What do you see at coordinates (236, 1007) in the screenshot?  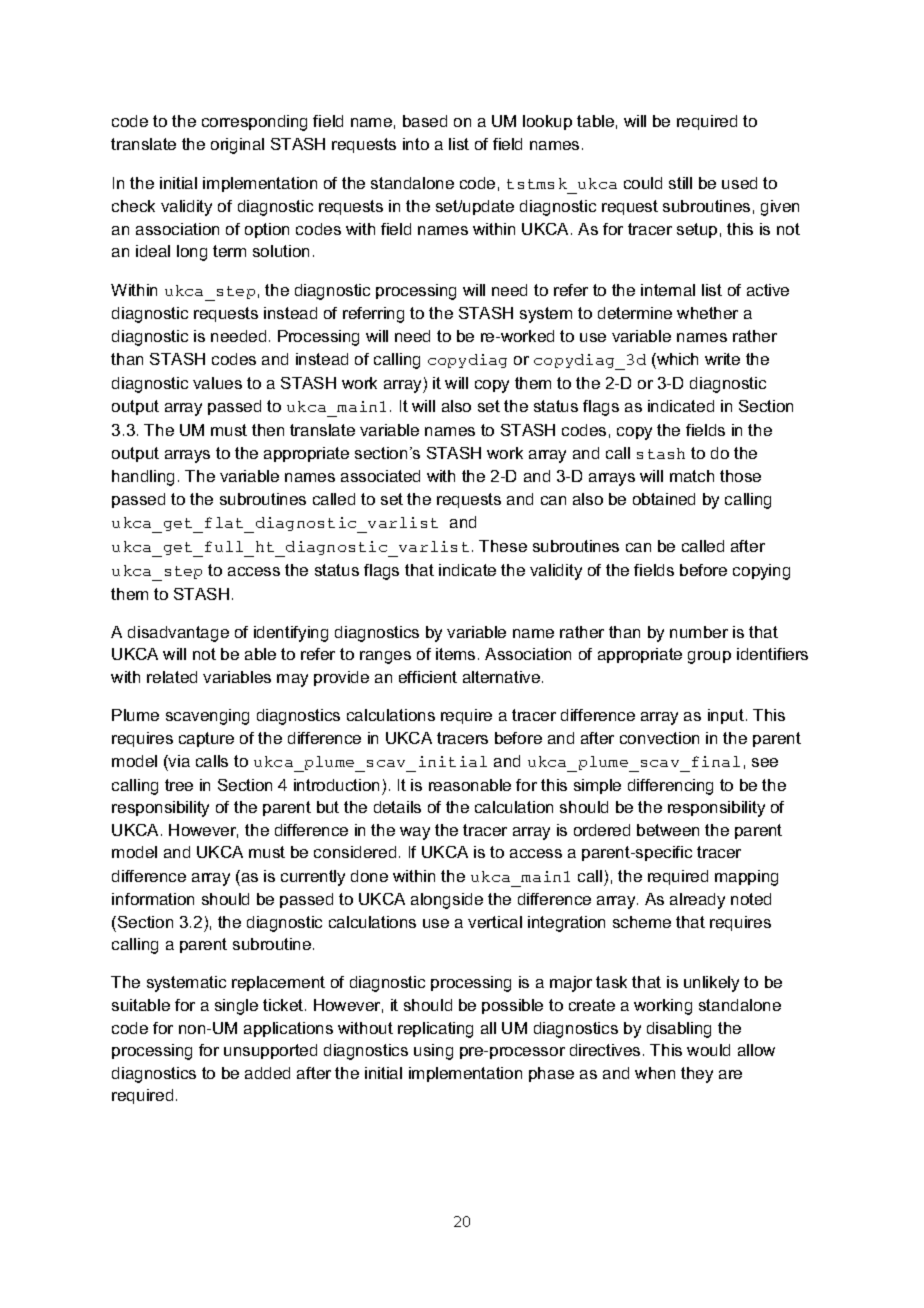 I see `single` at bounding box center [236, 1007].
